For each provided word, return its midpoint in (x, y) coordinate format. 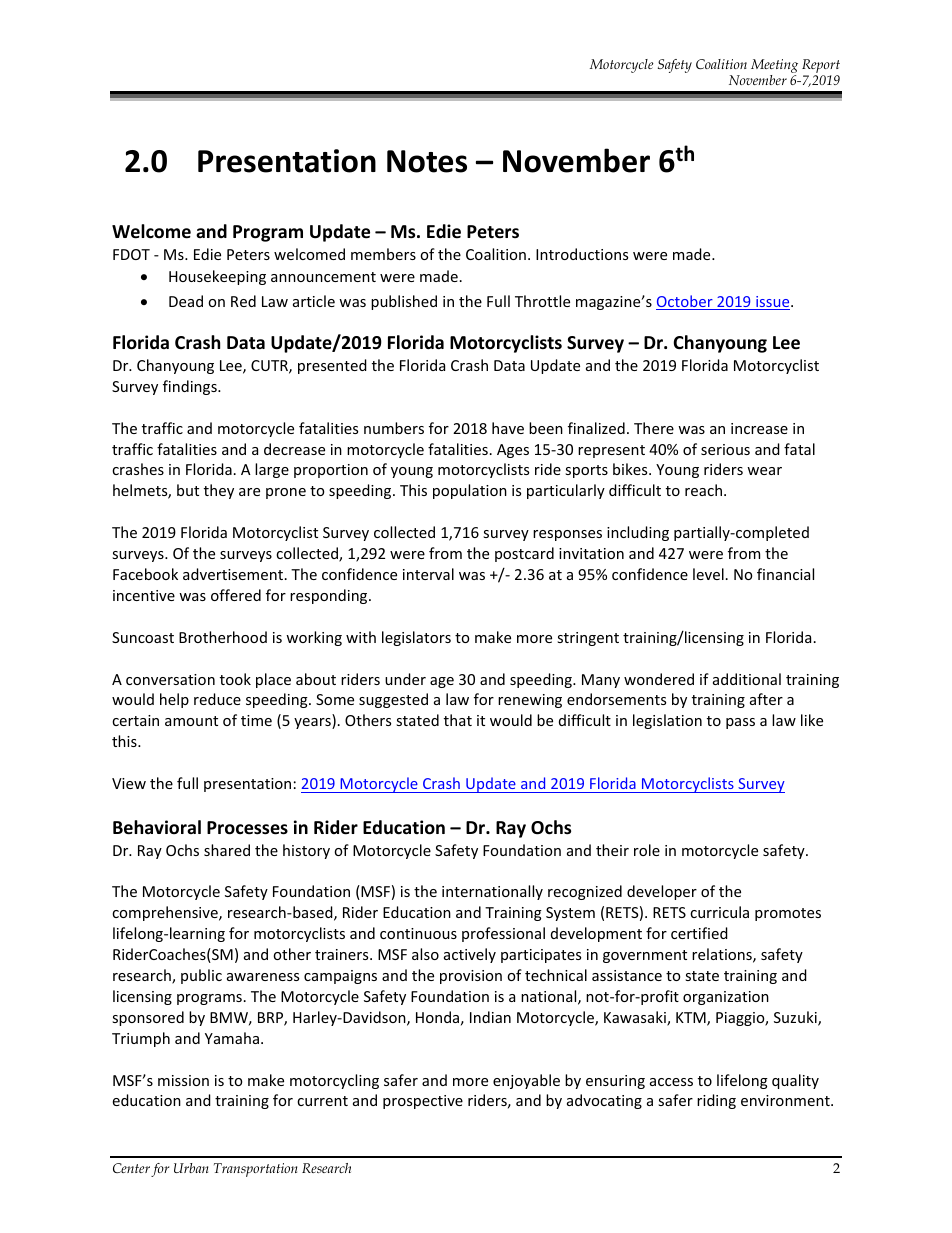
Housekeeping (217, 277)
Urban (191, 1168)
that (458, 720)
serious (725, 449)
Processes (247, 828)
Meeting (774, 66)
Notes (427, 161)
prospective (423, 1102)
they (219, 491)
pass (740, 723)
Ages (513, 451)
